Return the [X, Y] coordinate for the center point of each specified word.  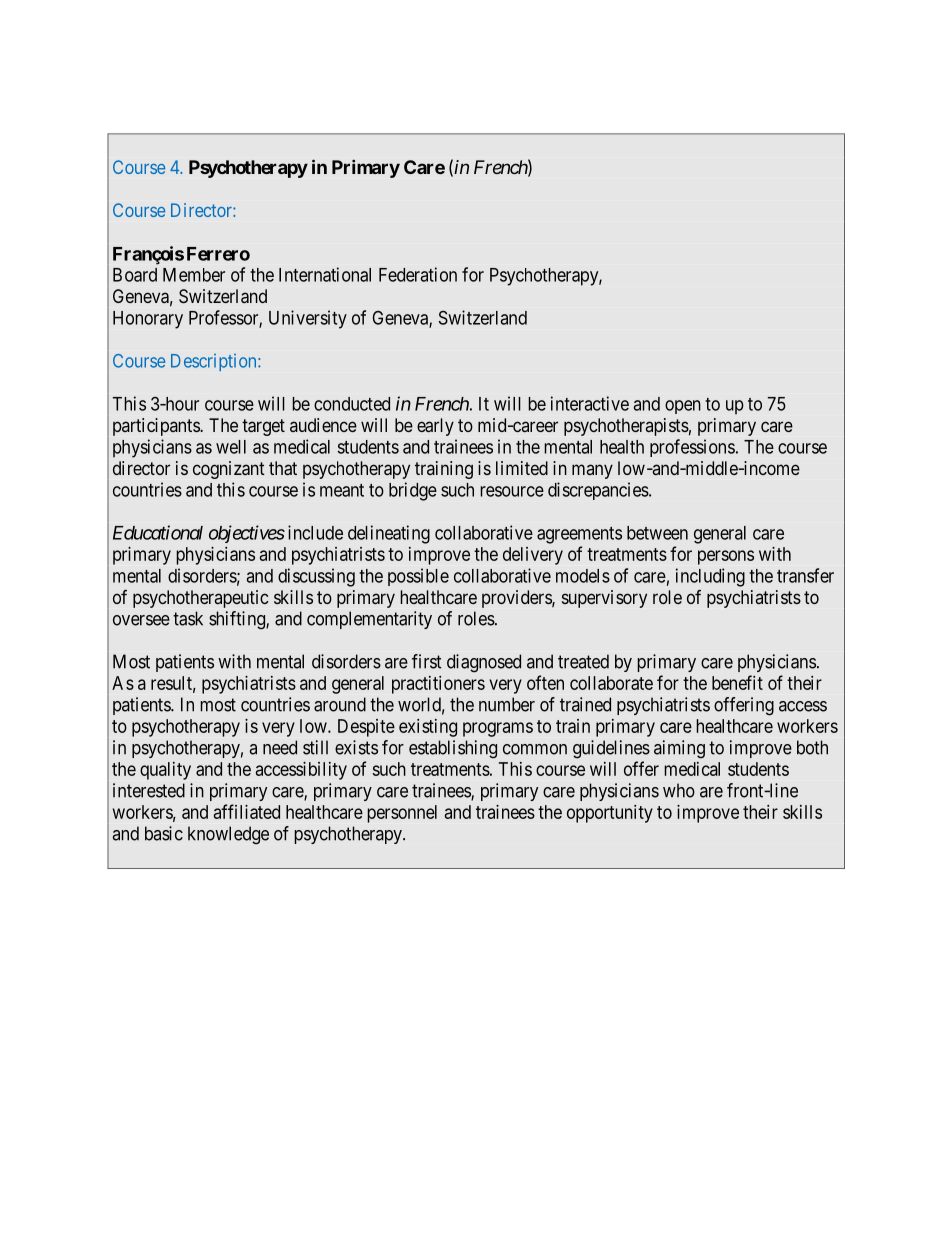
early [435, 427]
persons [726, 557]
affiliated [247, 811]
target [263, 427]
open [683, 407]
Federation [418, 274]
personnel [402, 814]
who [679, 790]
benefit [737, 682]
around [340, 704]
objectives [247, 534]
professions [692, 448]
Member [194, 275]
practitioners [438, 685]
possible [418, 577]
